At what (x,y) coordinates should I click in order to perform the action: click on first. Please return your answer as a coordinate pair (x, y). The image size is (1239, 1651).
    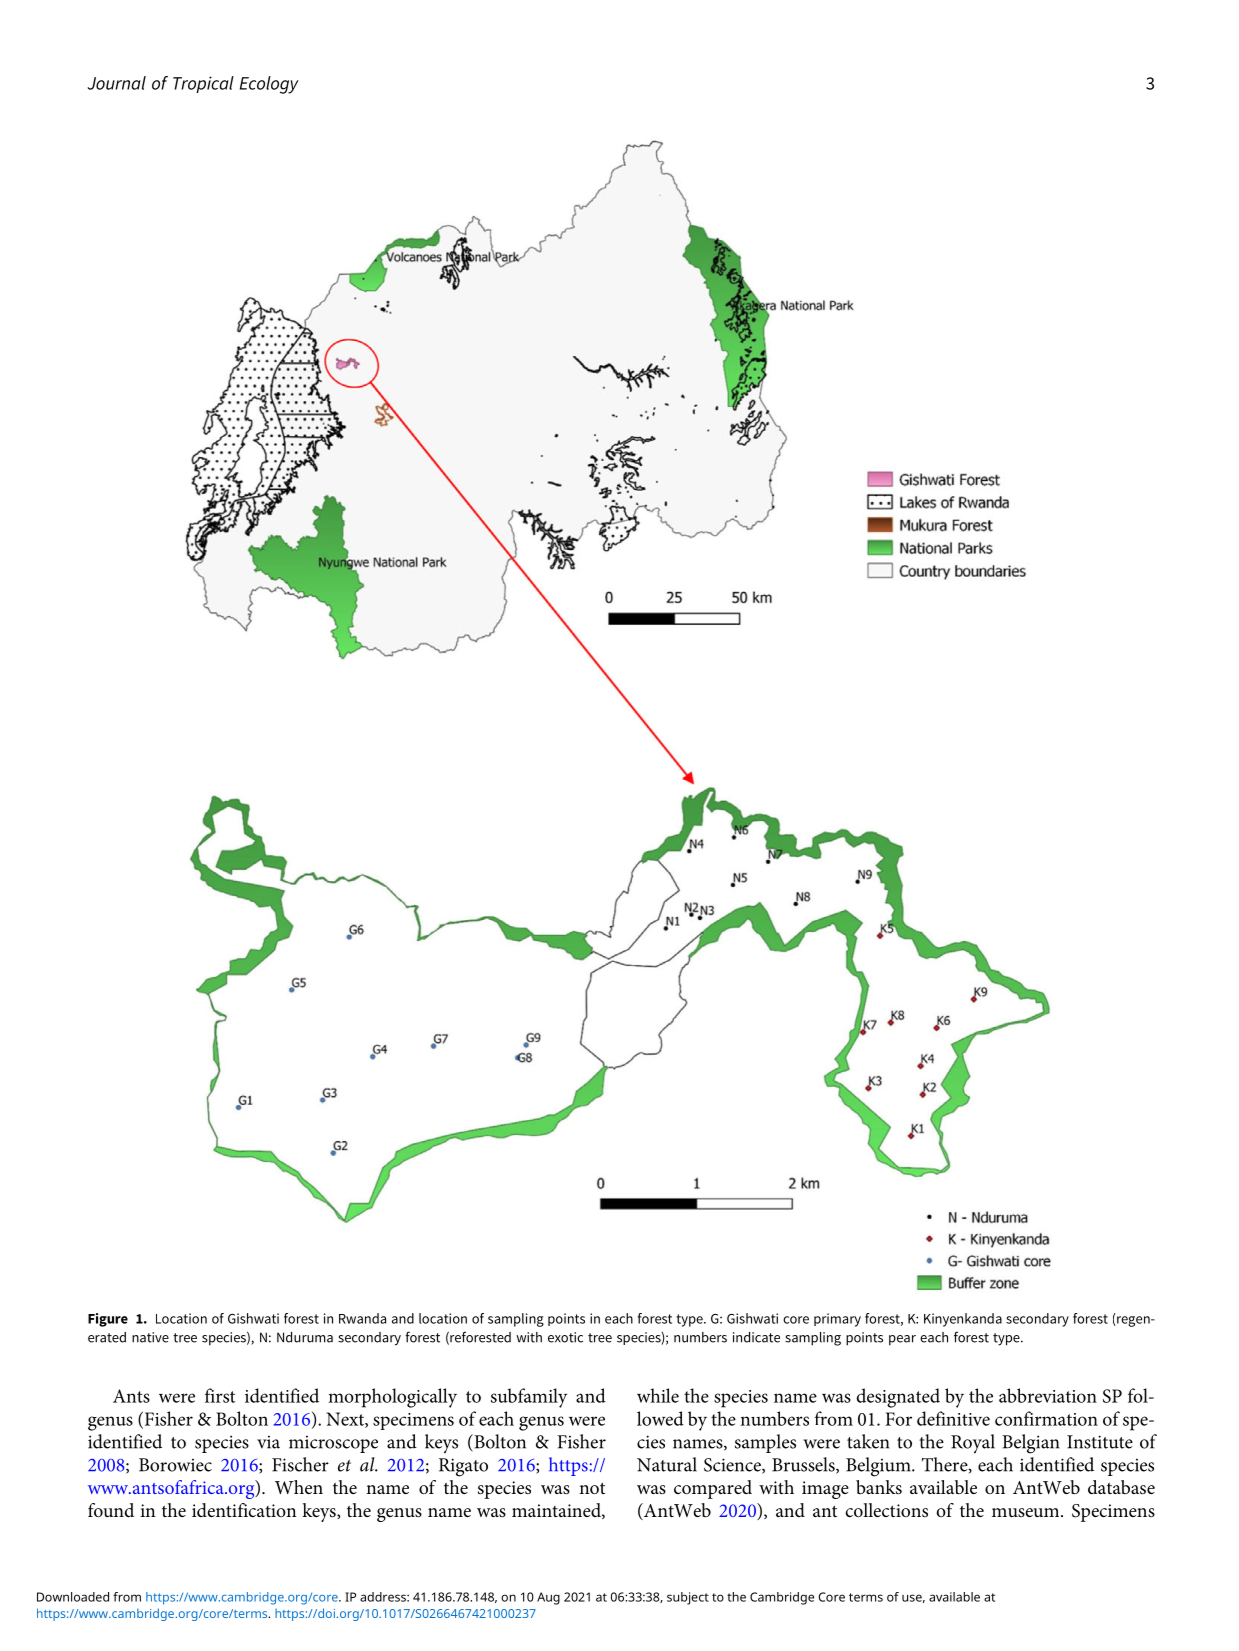
    Looking at the image, I should click on (220, 1395).
